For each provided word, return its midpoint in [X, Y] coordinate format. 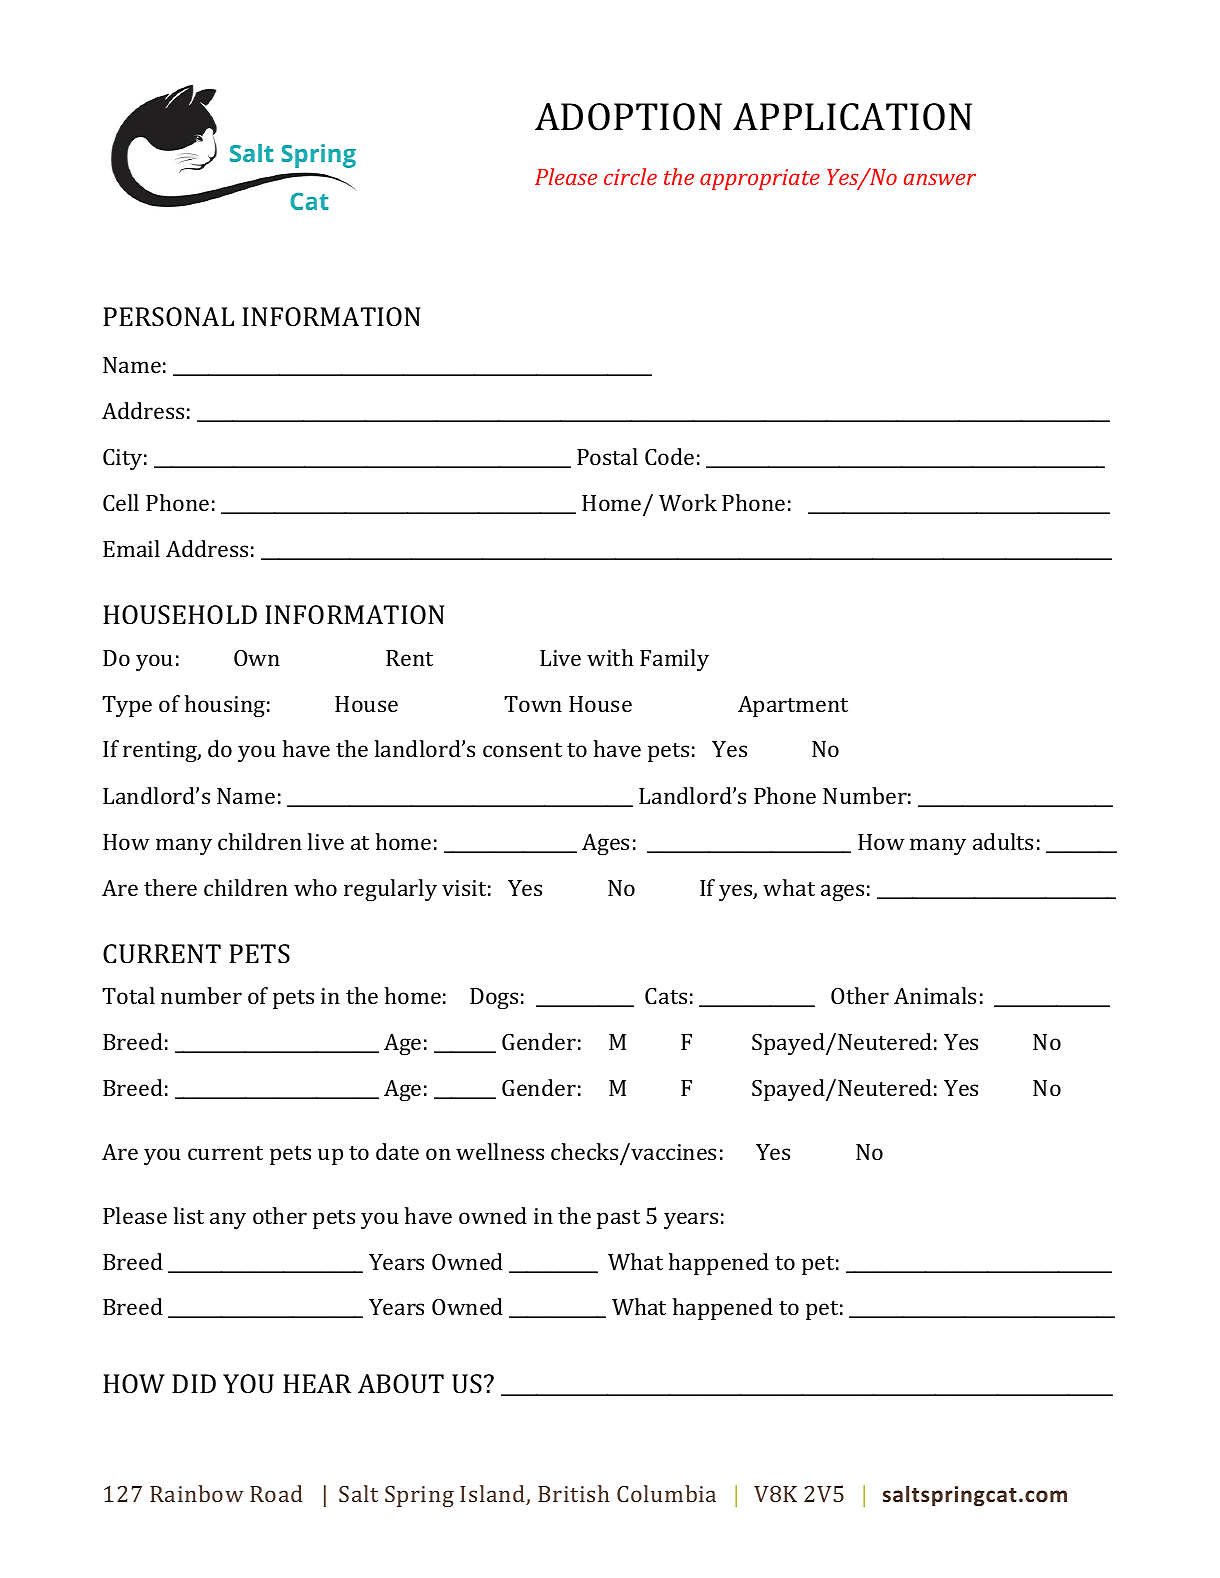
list [189, 1215]
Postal [607, 456]
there [170, 887]
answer [940, 179]
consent [522, 750]
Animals [935, 995]
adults [1003, 841]
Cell [121, 502]
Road [276, 1493]
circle [630, 176]
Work [688, 502]
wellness [500, 1151]
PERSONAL [168, 317]
